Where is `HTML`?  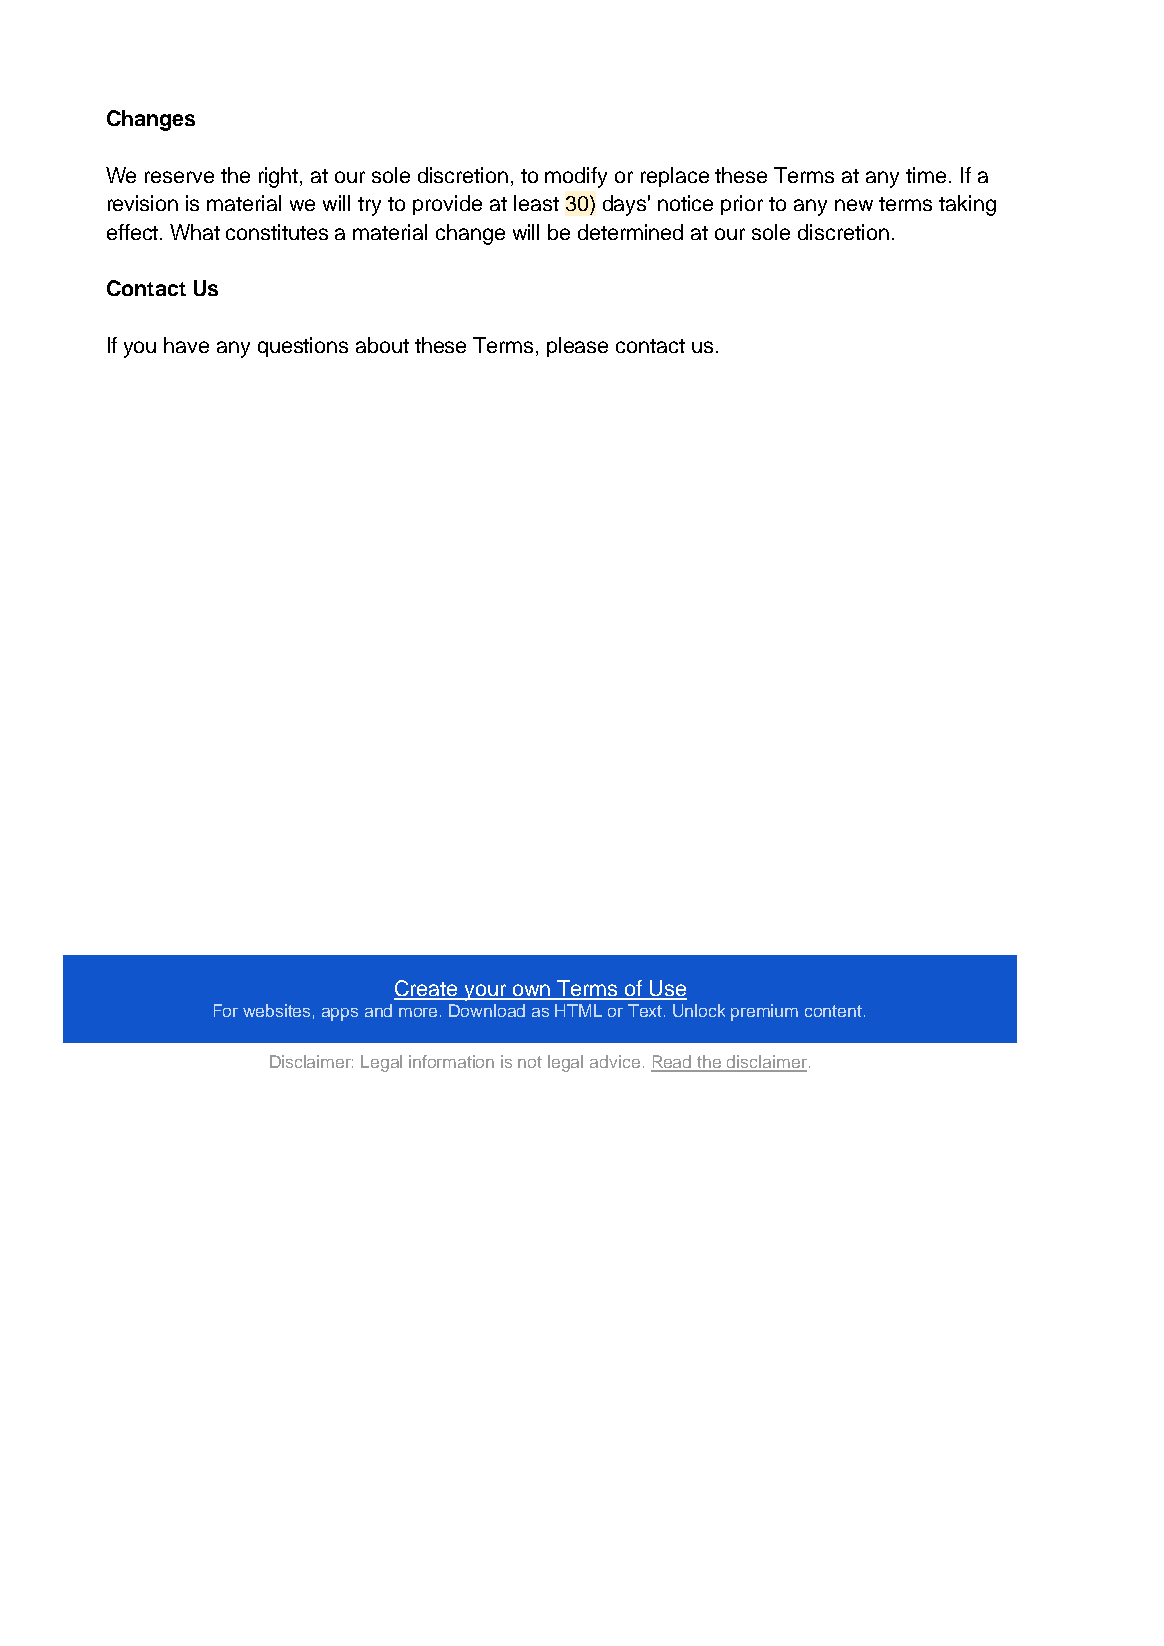 HTML is located at coordinates (578, 1010).
